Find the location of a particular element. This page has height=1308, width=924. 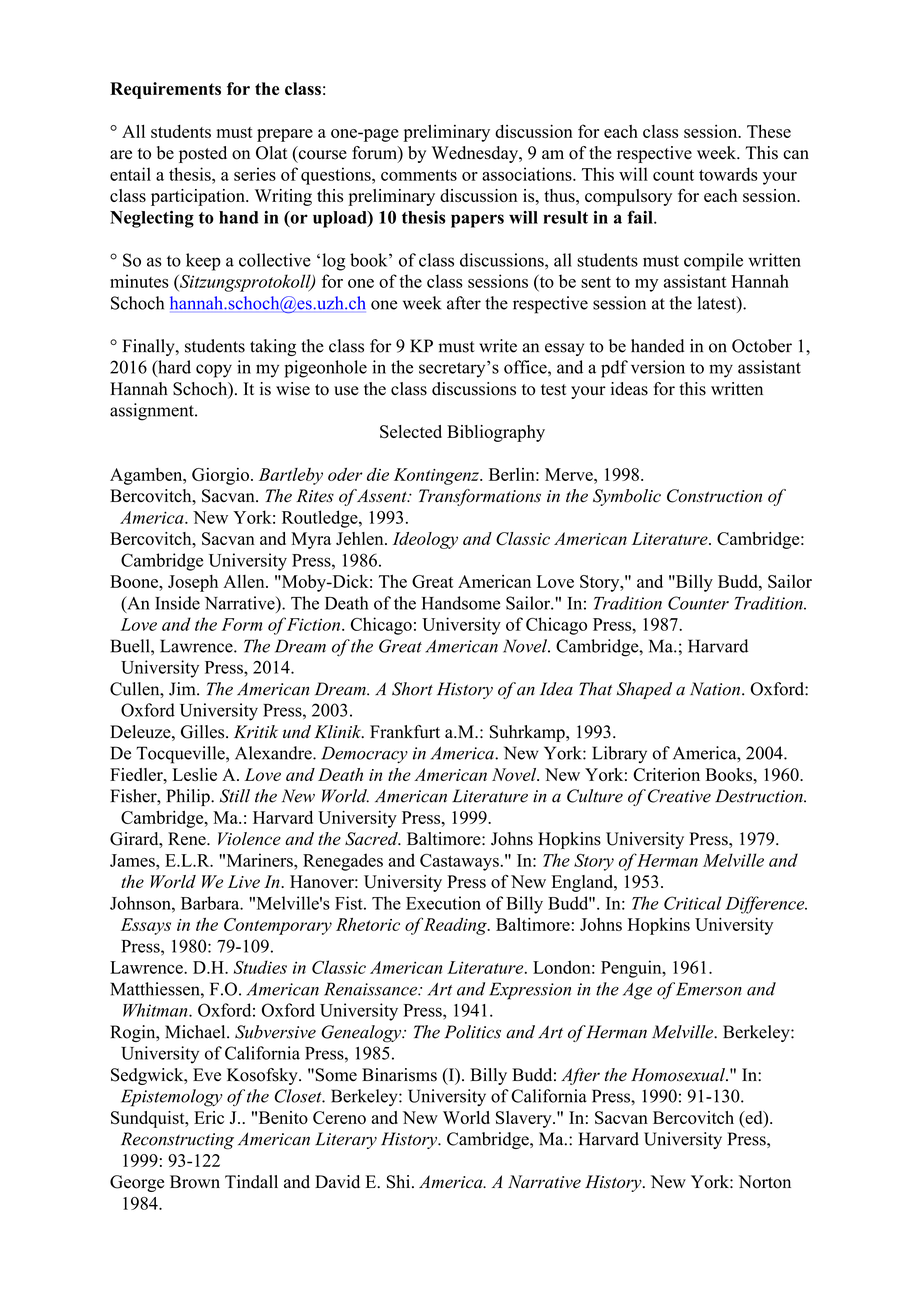

Selected is located at coordinates (411, 432).
